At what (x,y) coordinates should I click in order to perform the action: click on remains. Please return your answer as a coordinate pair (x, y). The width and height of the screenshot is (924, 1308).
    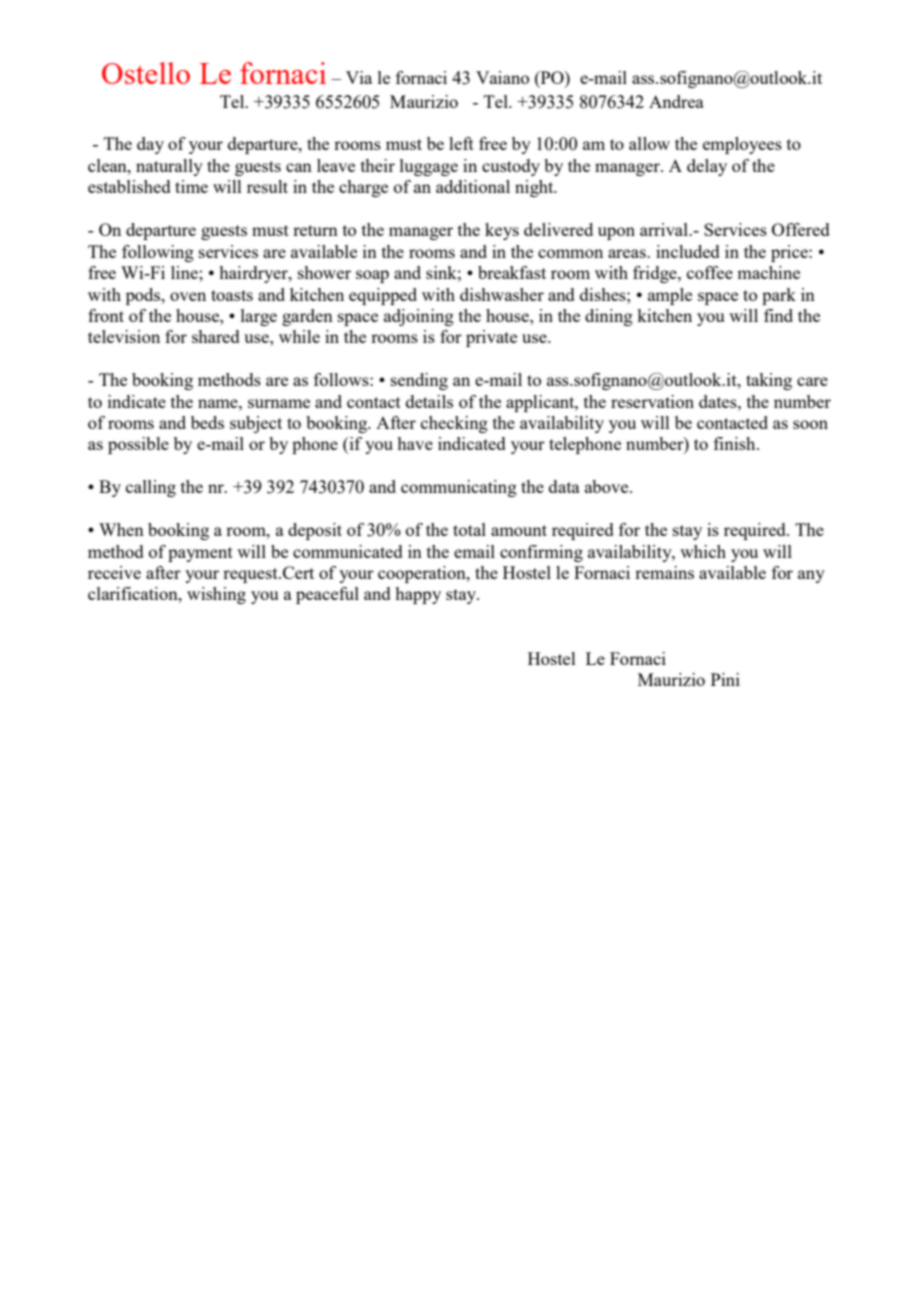
    Looking at the image, I should click on (664, 572).
